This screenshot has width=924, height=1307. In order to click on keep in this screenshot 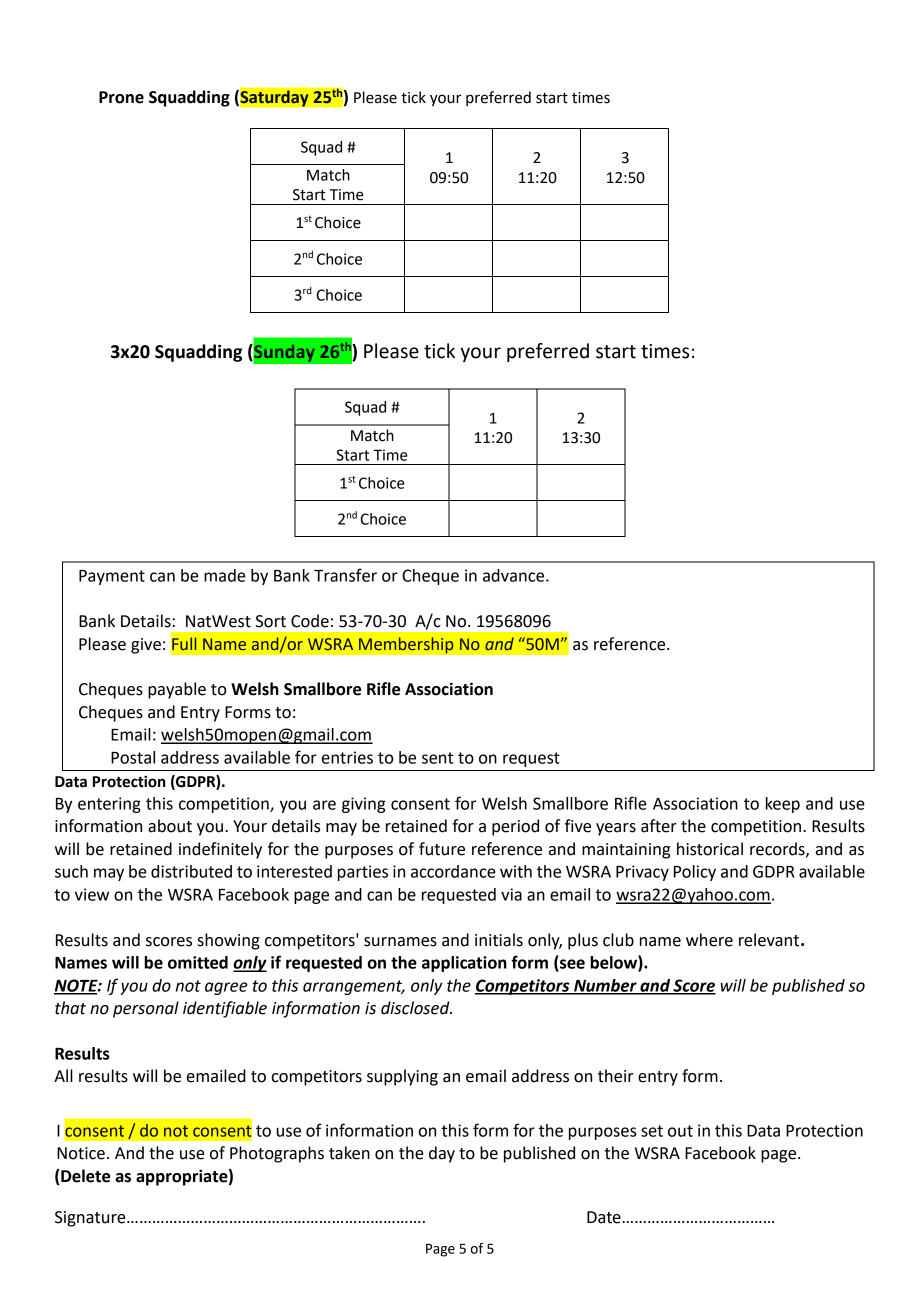, I will do `click(783, 805)`.
